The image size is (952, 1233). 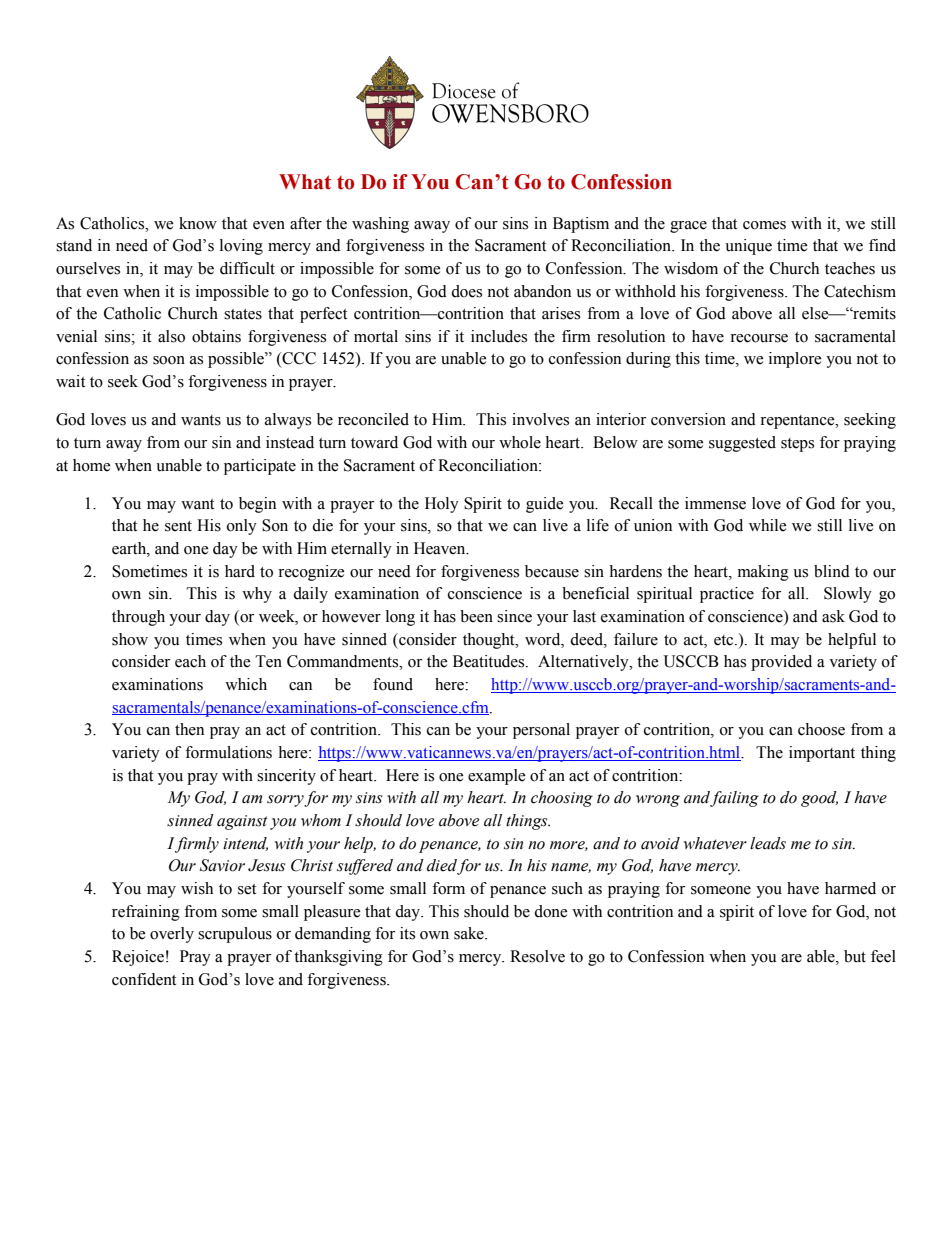 I want to click on been, so click(x=476, y=616).
